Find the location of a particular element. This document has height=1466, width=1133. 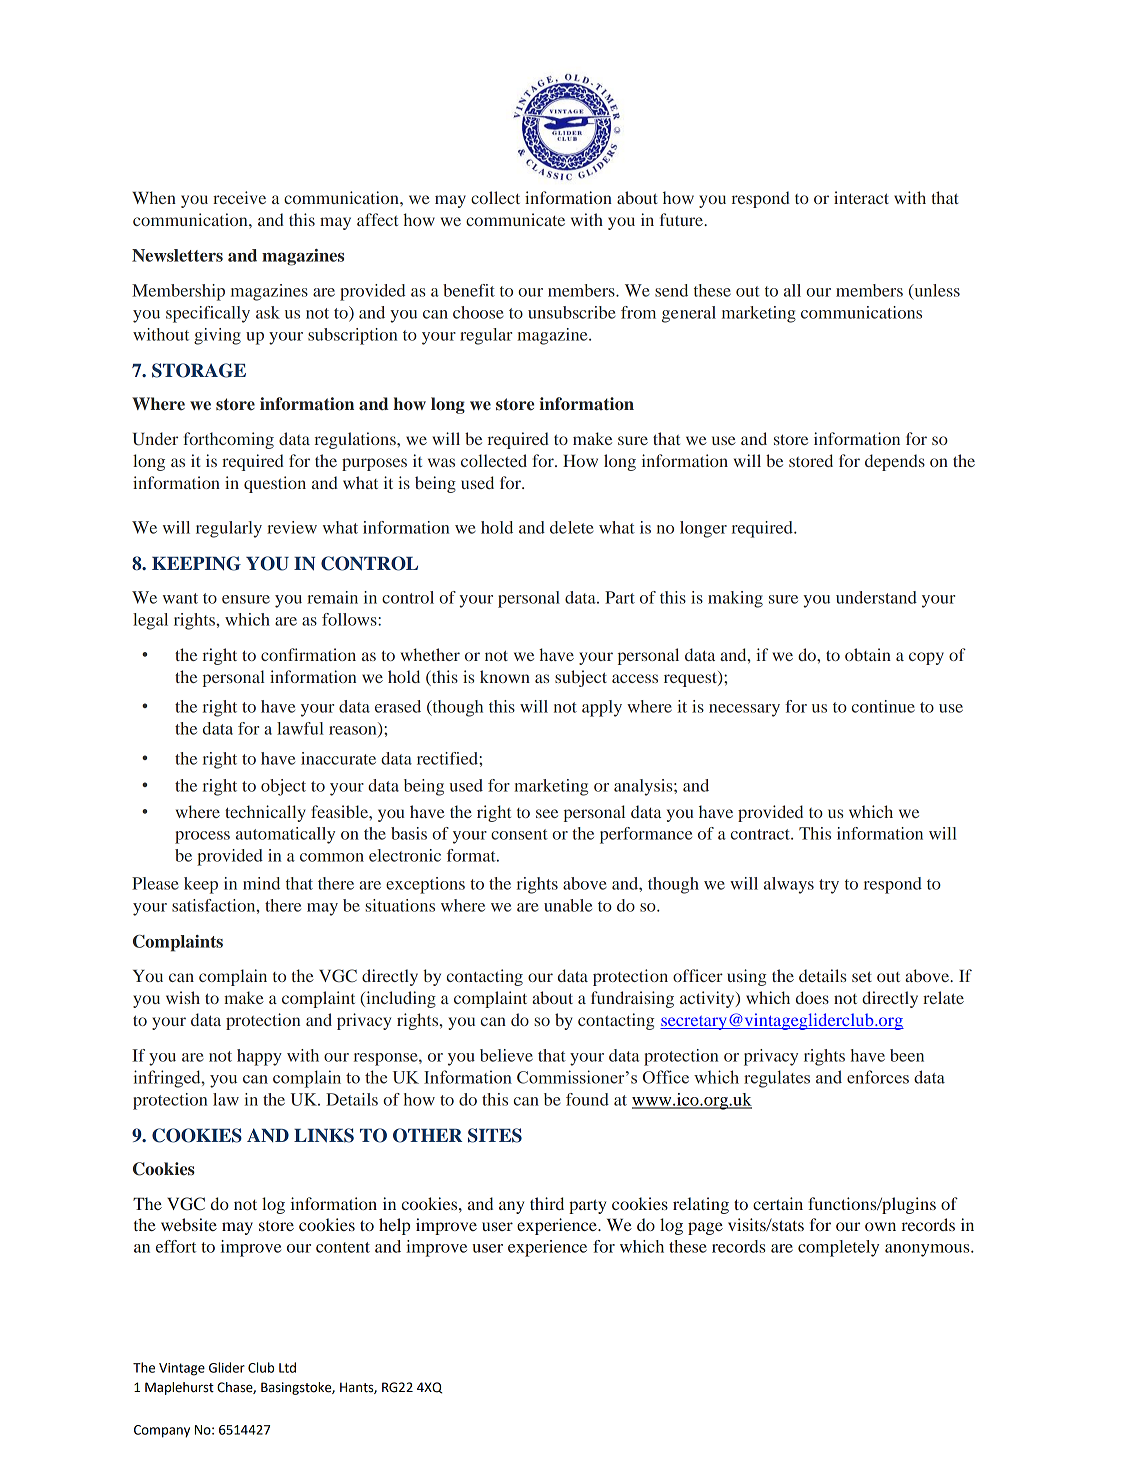

third is located at coordinates (547, 1203).
